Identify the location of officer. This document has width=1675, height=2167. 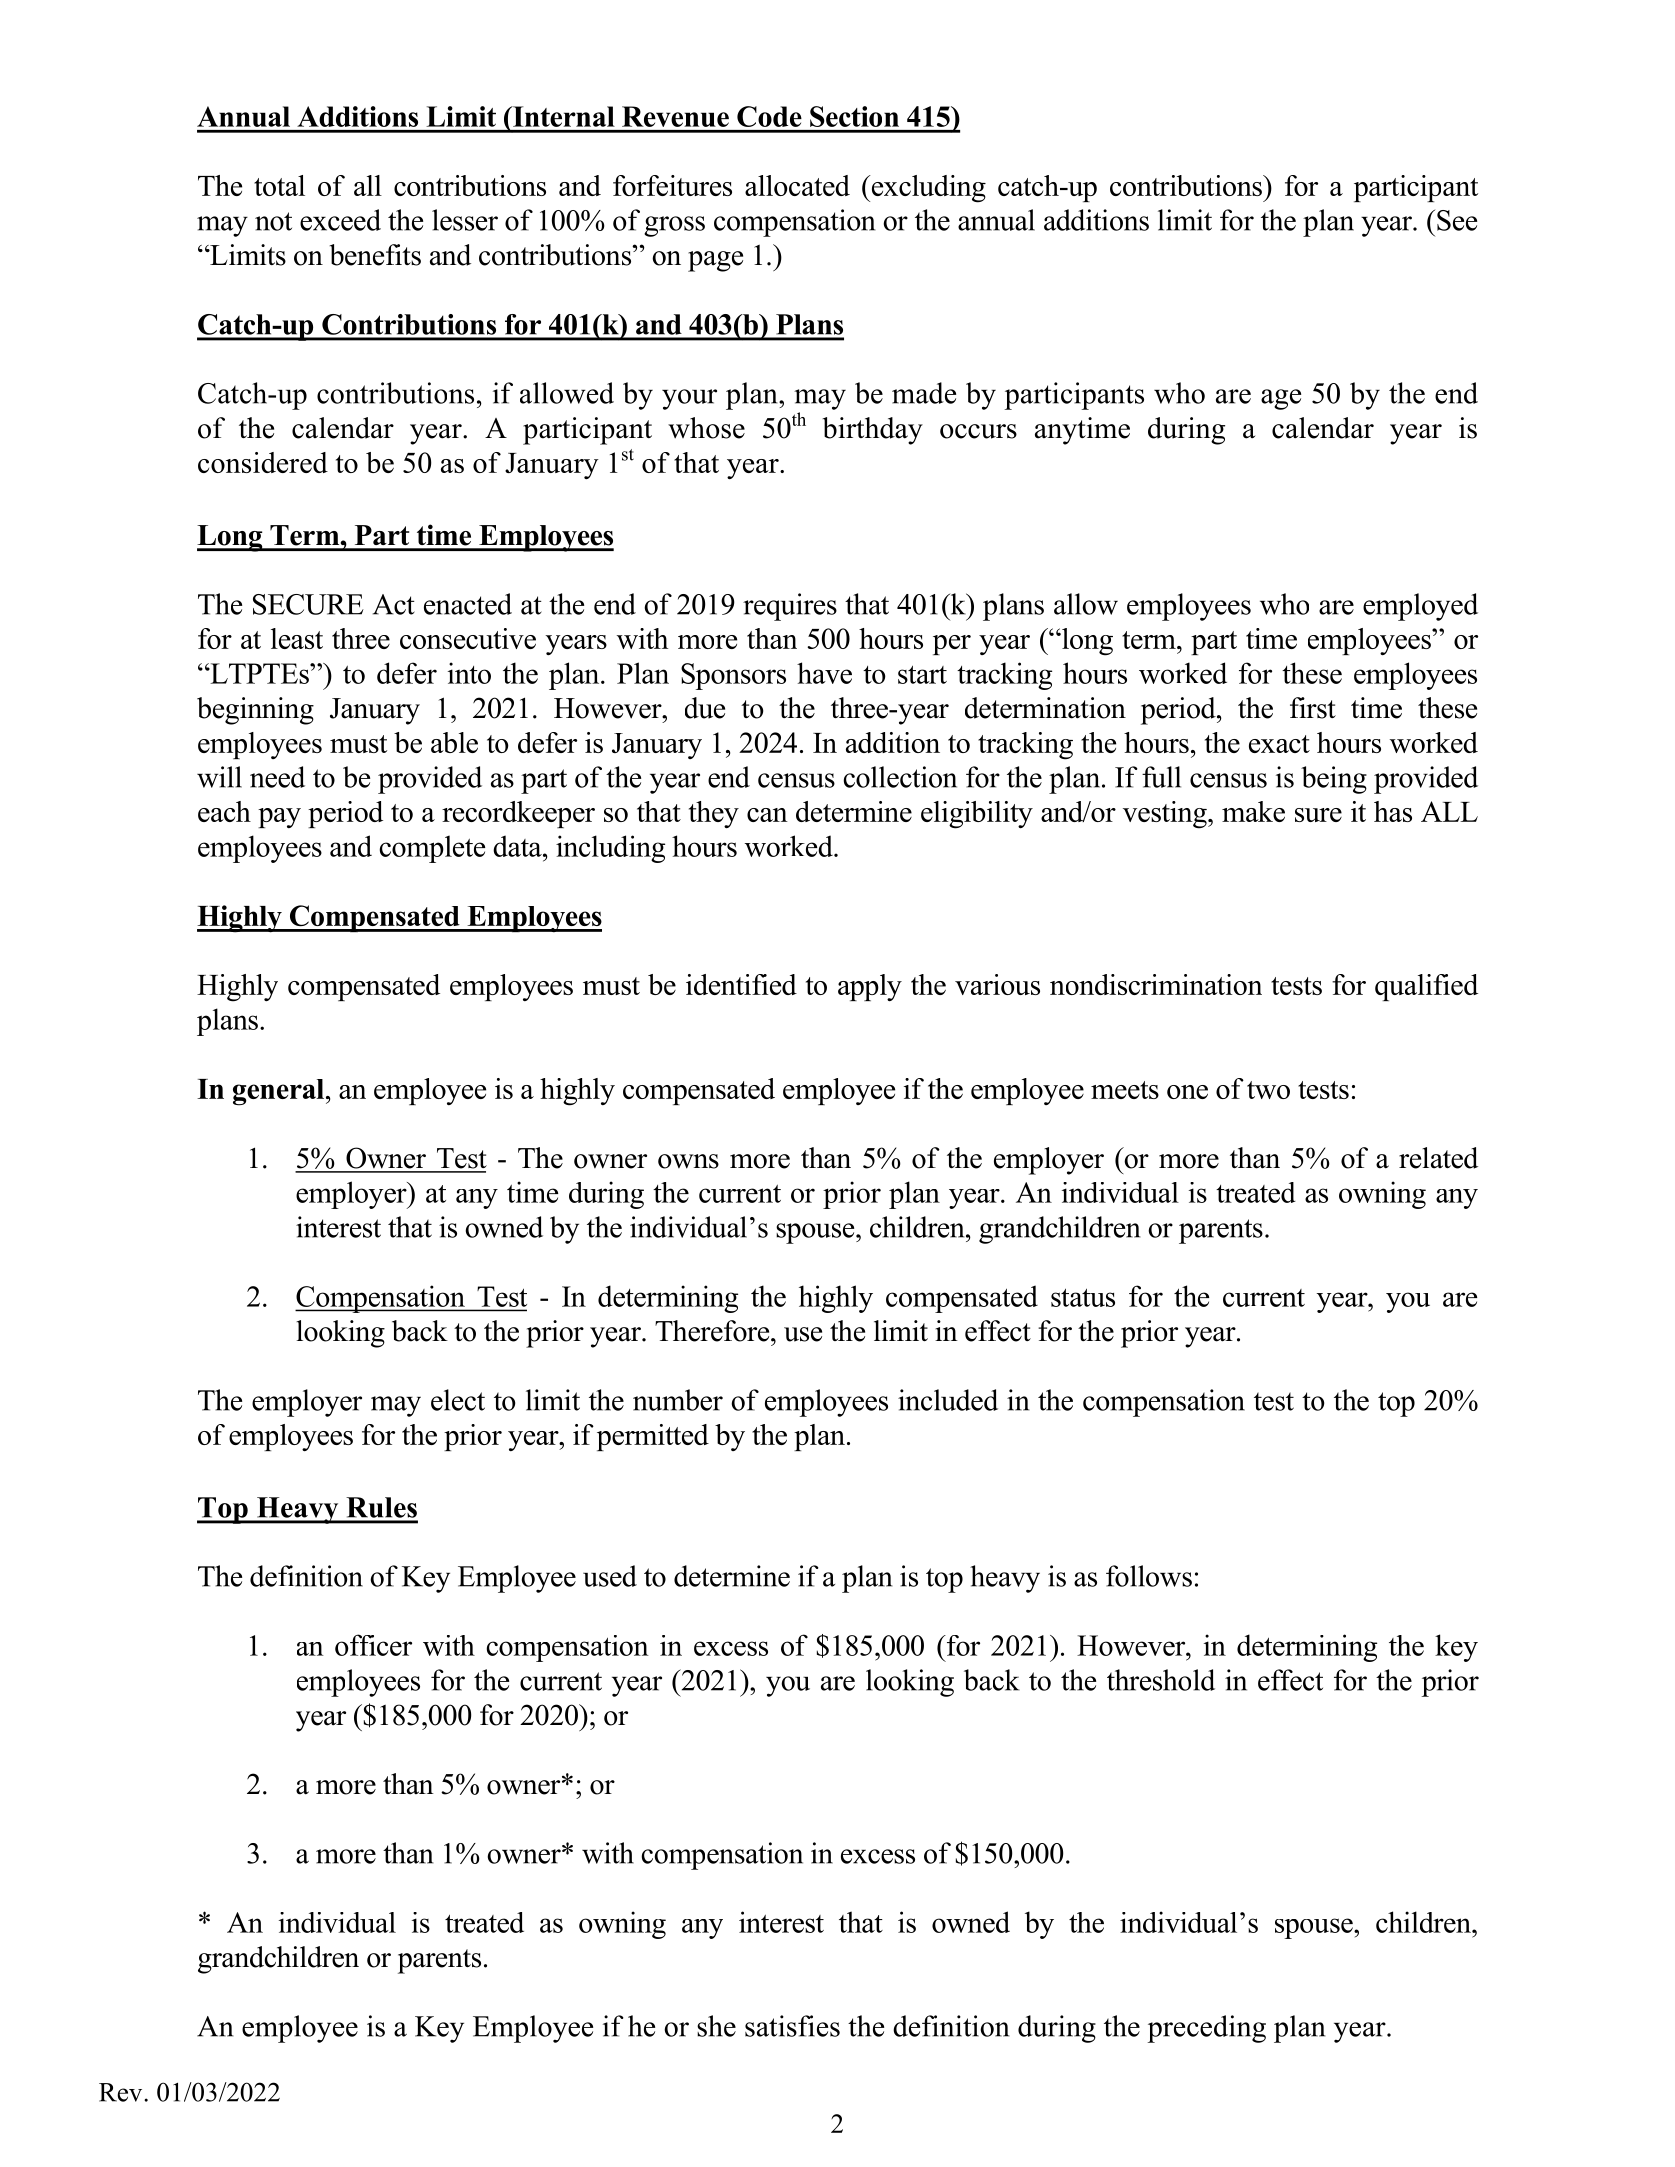
(373, 1645).
